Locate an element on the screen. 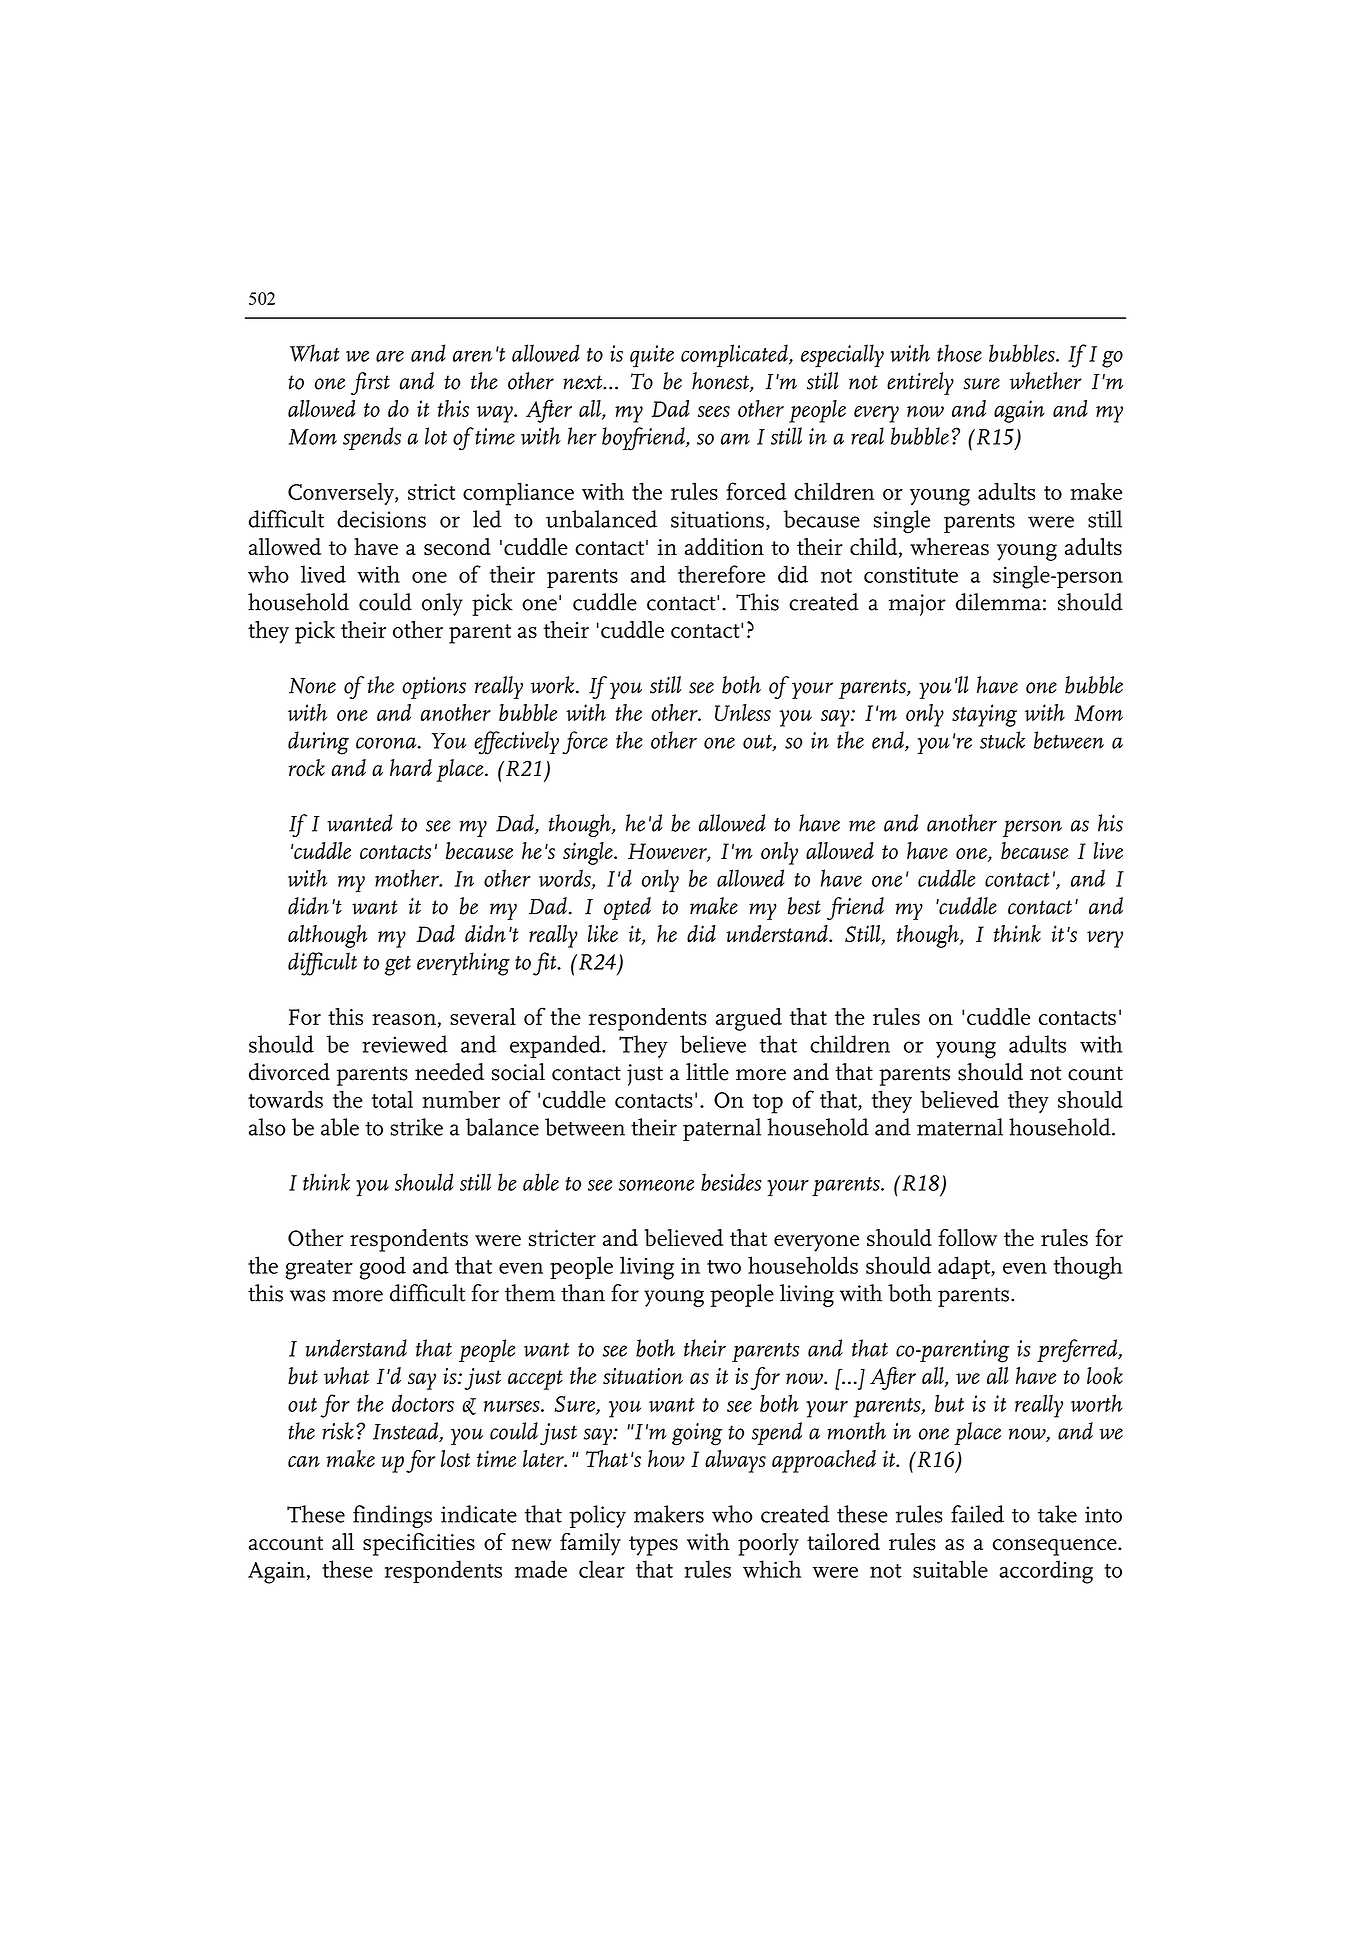 Image resolution: width=1371 pixels, height=1939 pixels. None is located at coordinates (312, 686).
